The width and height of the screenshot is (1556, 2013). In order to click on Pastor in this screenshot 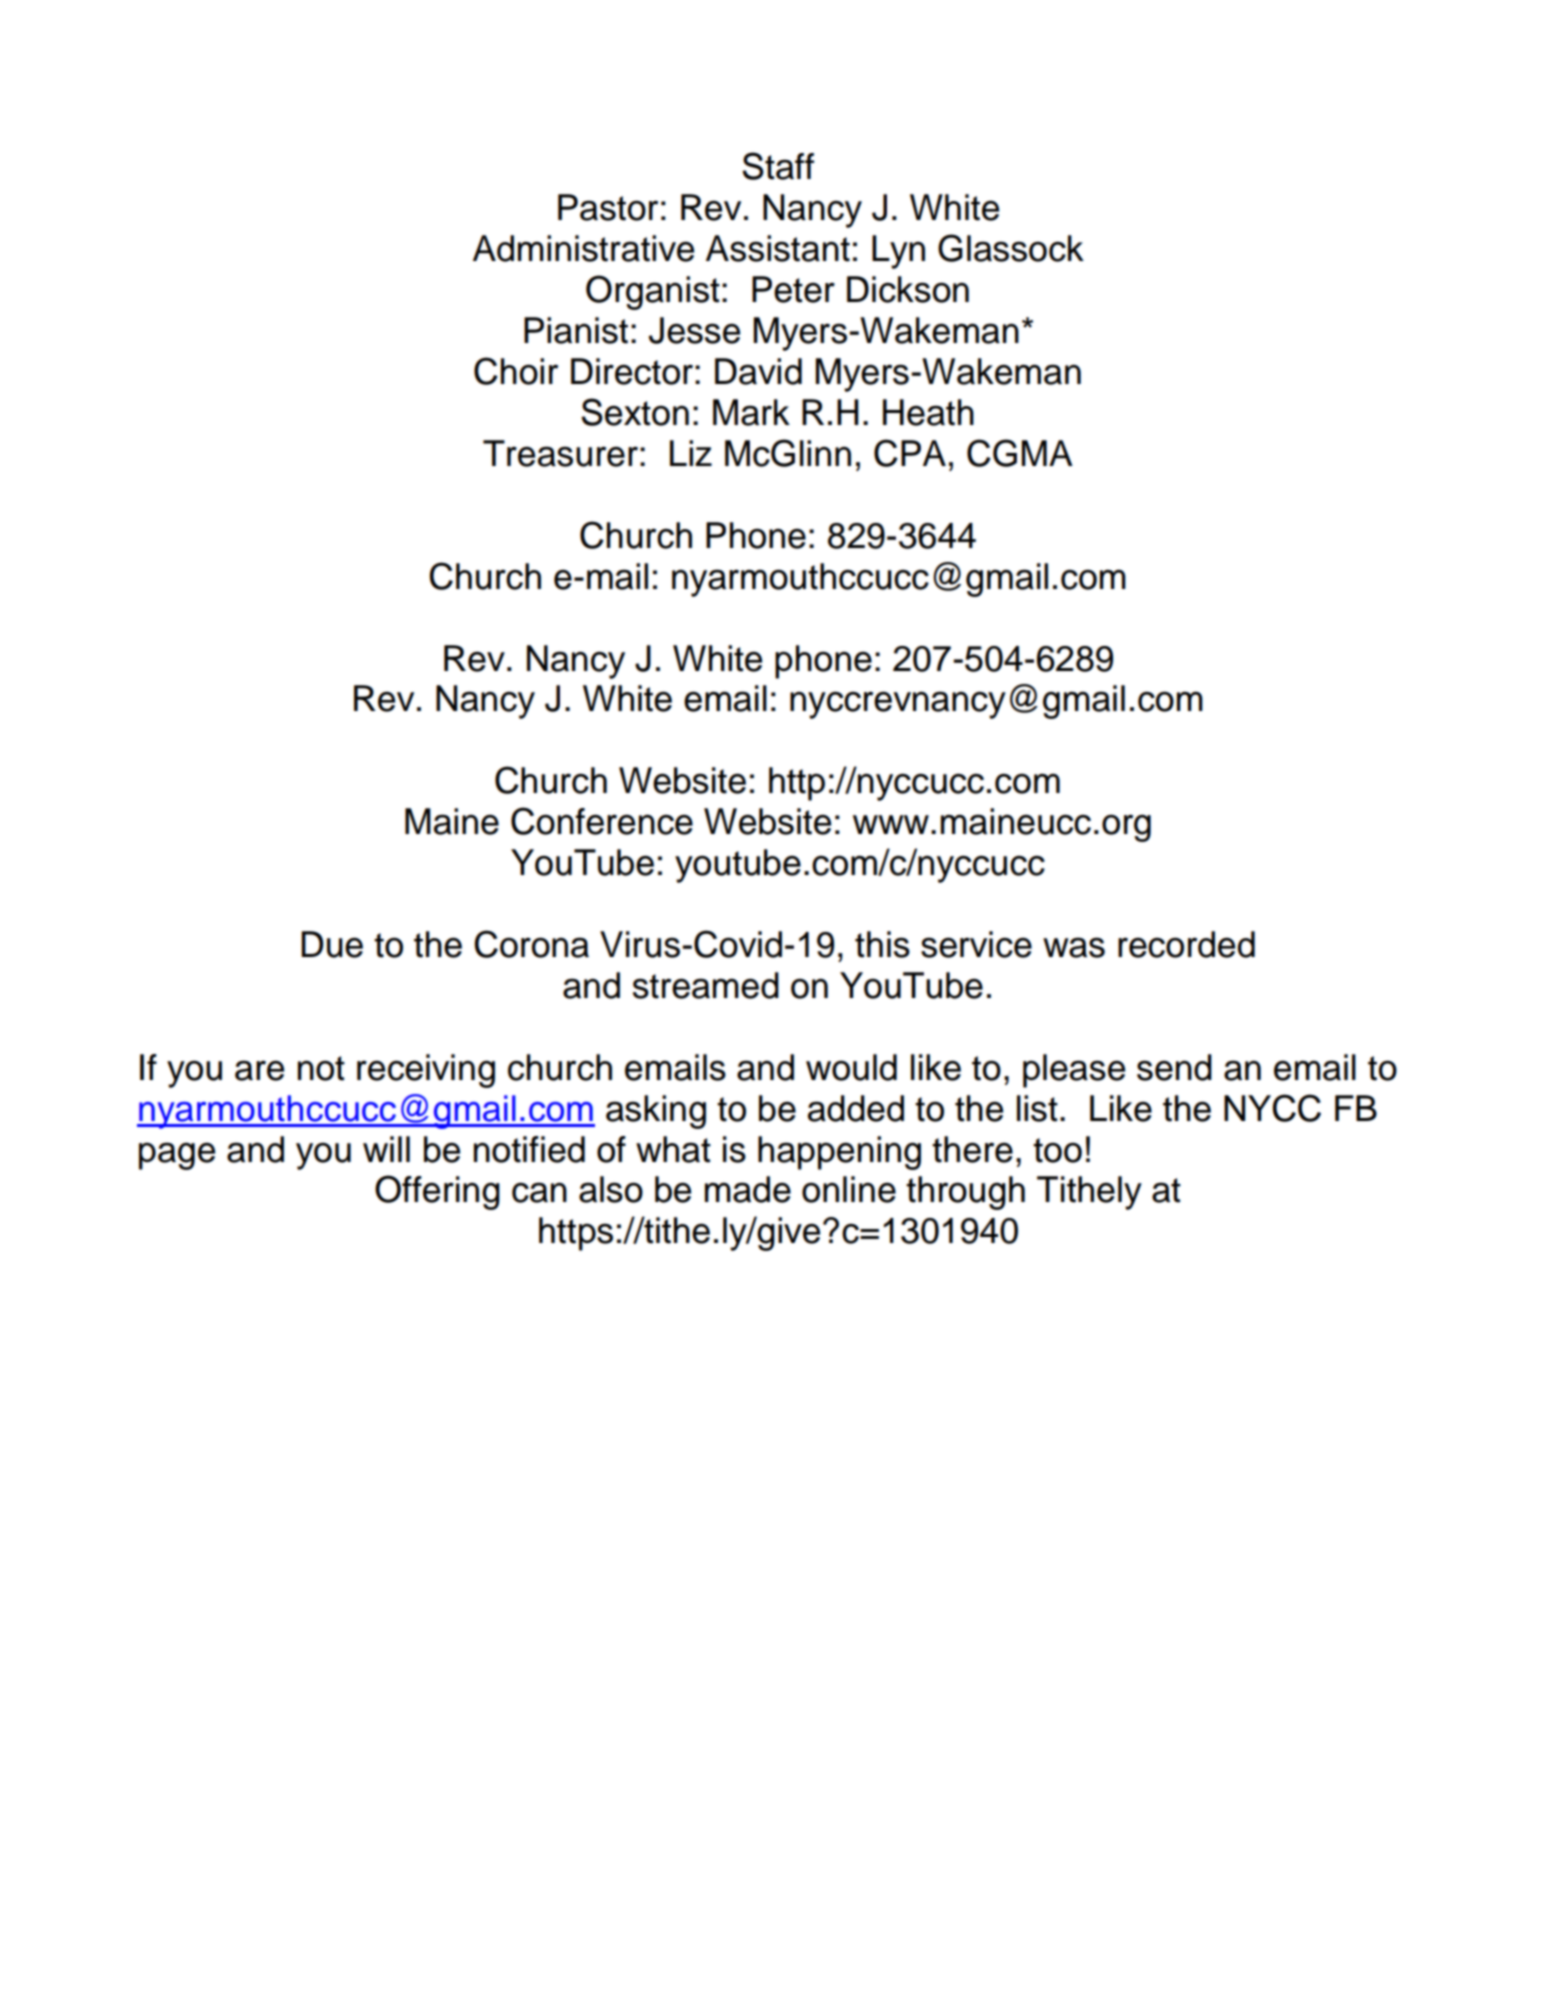, I will do `click(608, 207)`.
